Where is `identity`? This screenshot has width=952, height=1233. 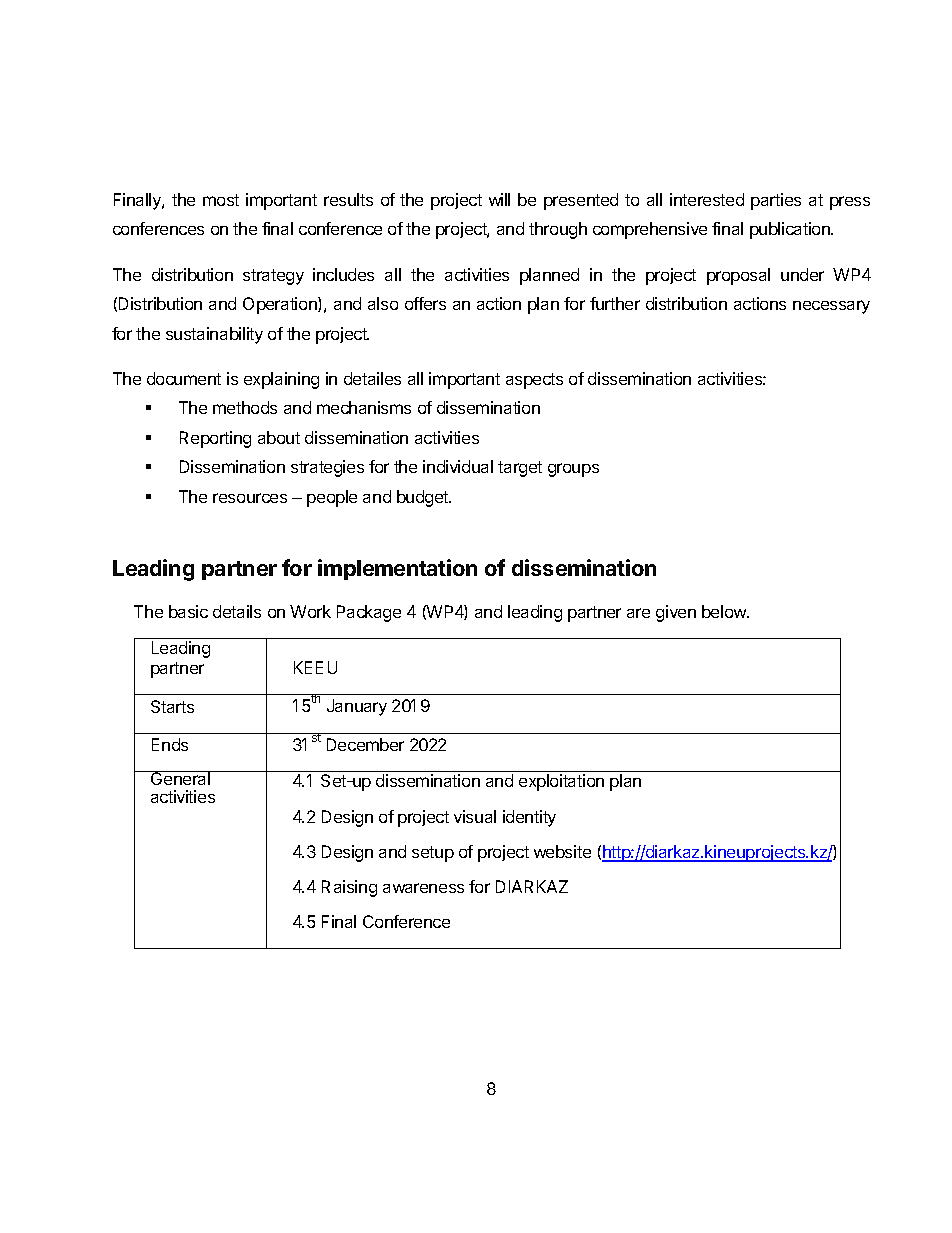 identity is located at coordinates (529, 818).
